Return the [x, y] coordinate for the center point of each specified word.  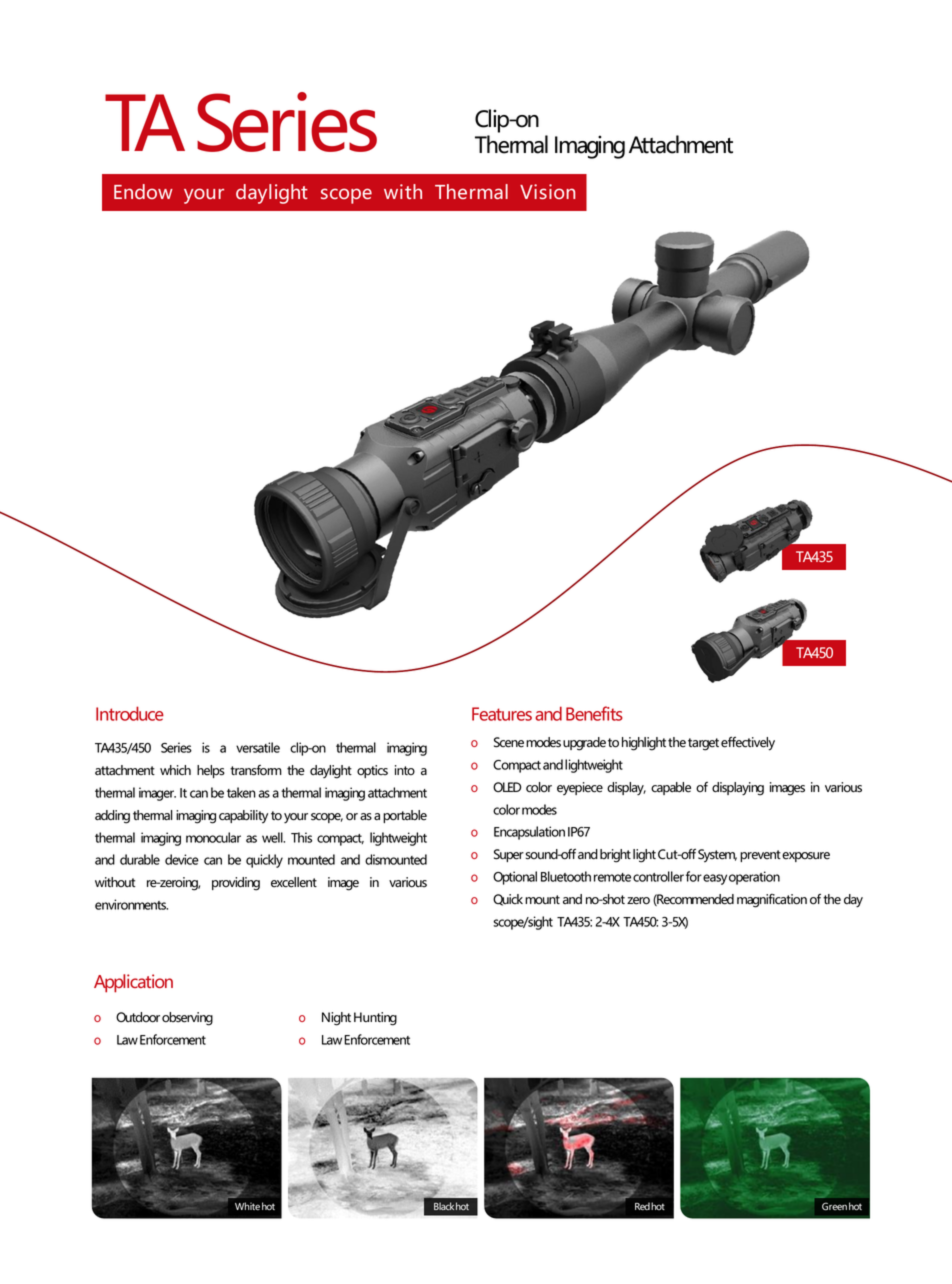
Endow [143, 191]
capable [671, 788]
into [405, 770]
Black [444, 1206]
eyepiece [580, 788]
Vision [547, 191]
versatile [258, 747]
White [247, 1206]
